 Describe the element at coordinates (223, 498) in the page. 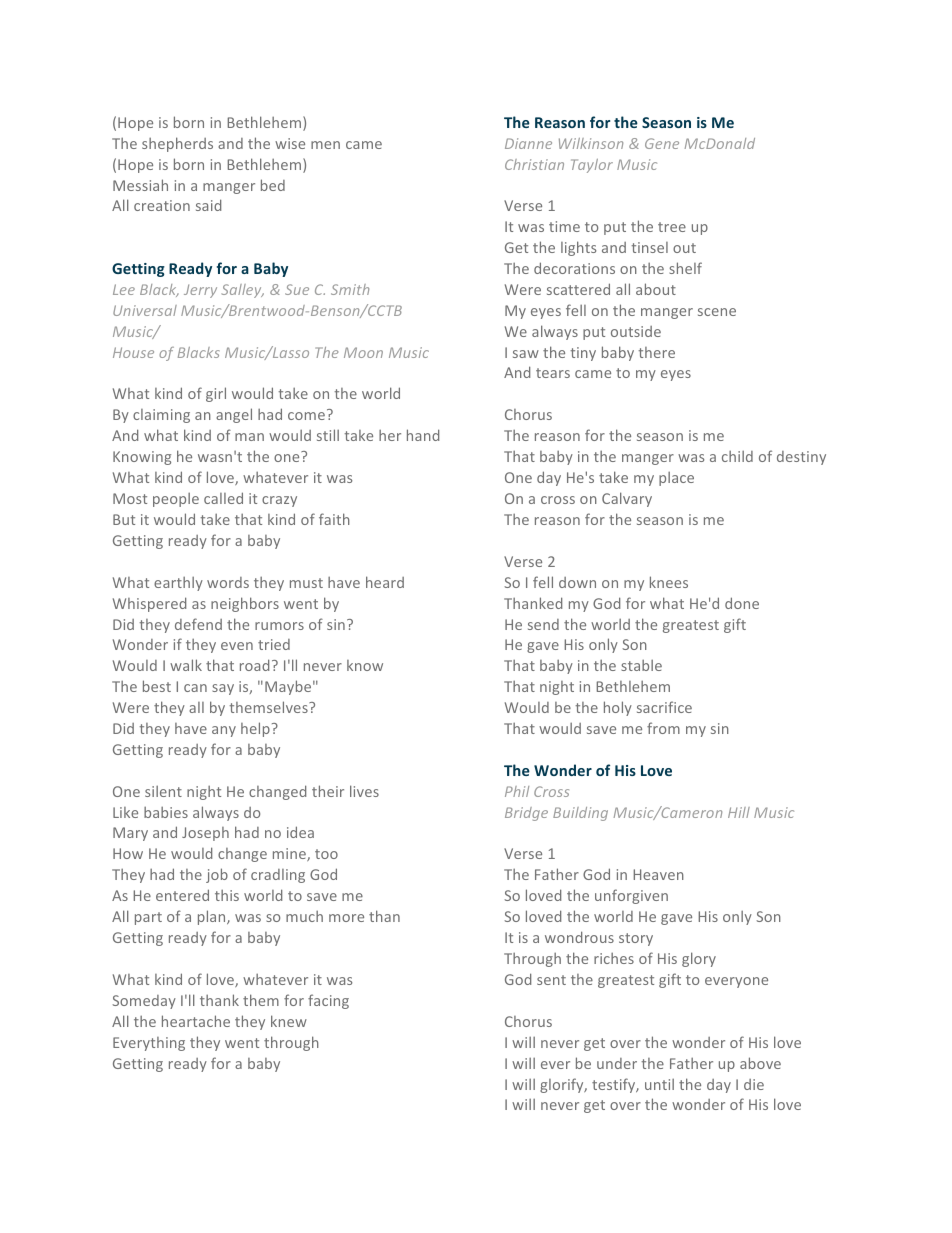

I see `called` at that location.
